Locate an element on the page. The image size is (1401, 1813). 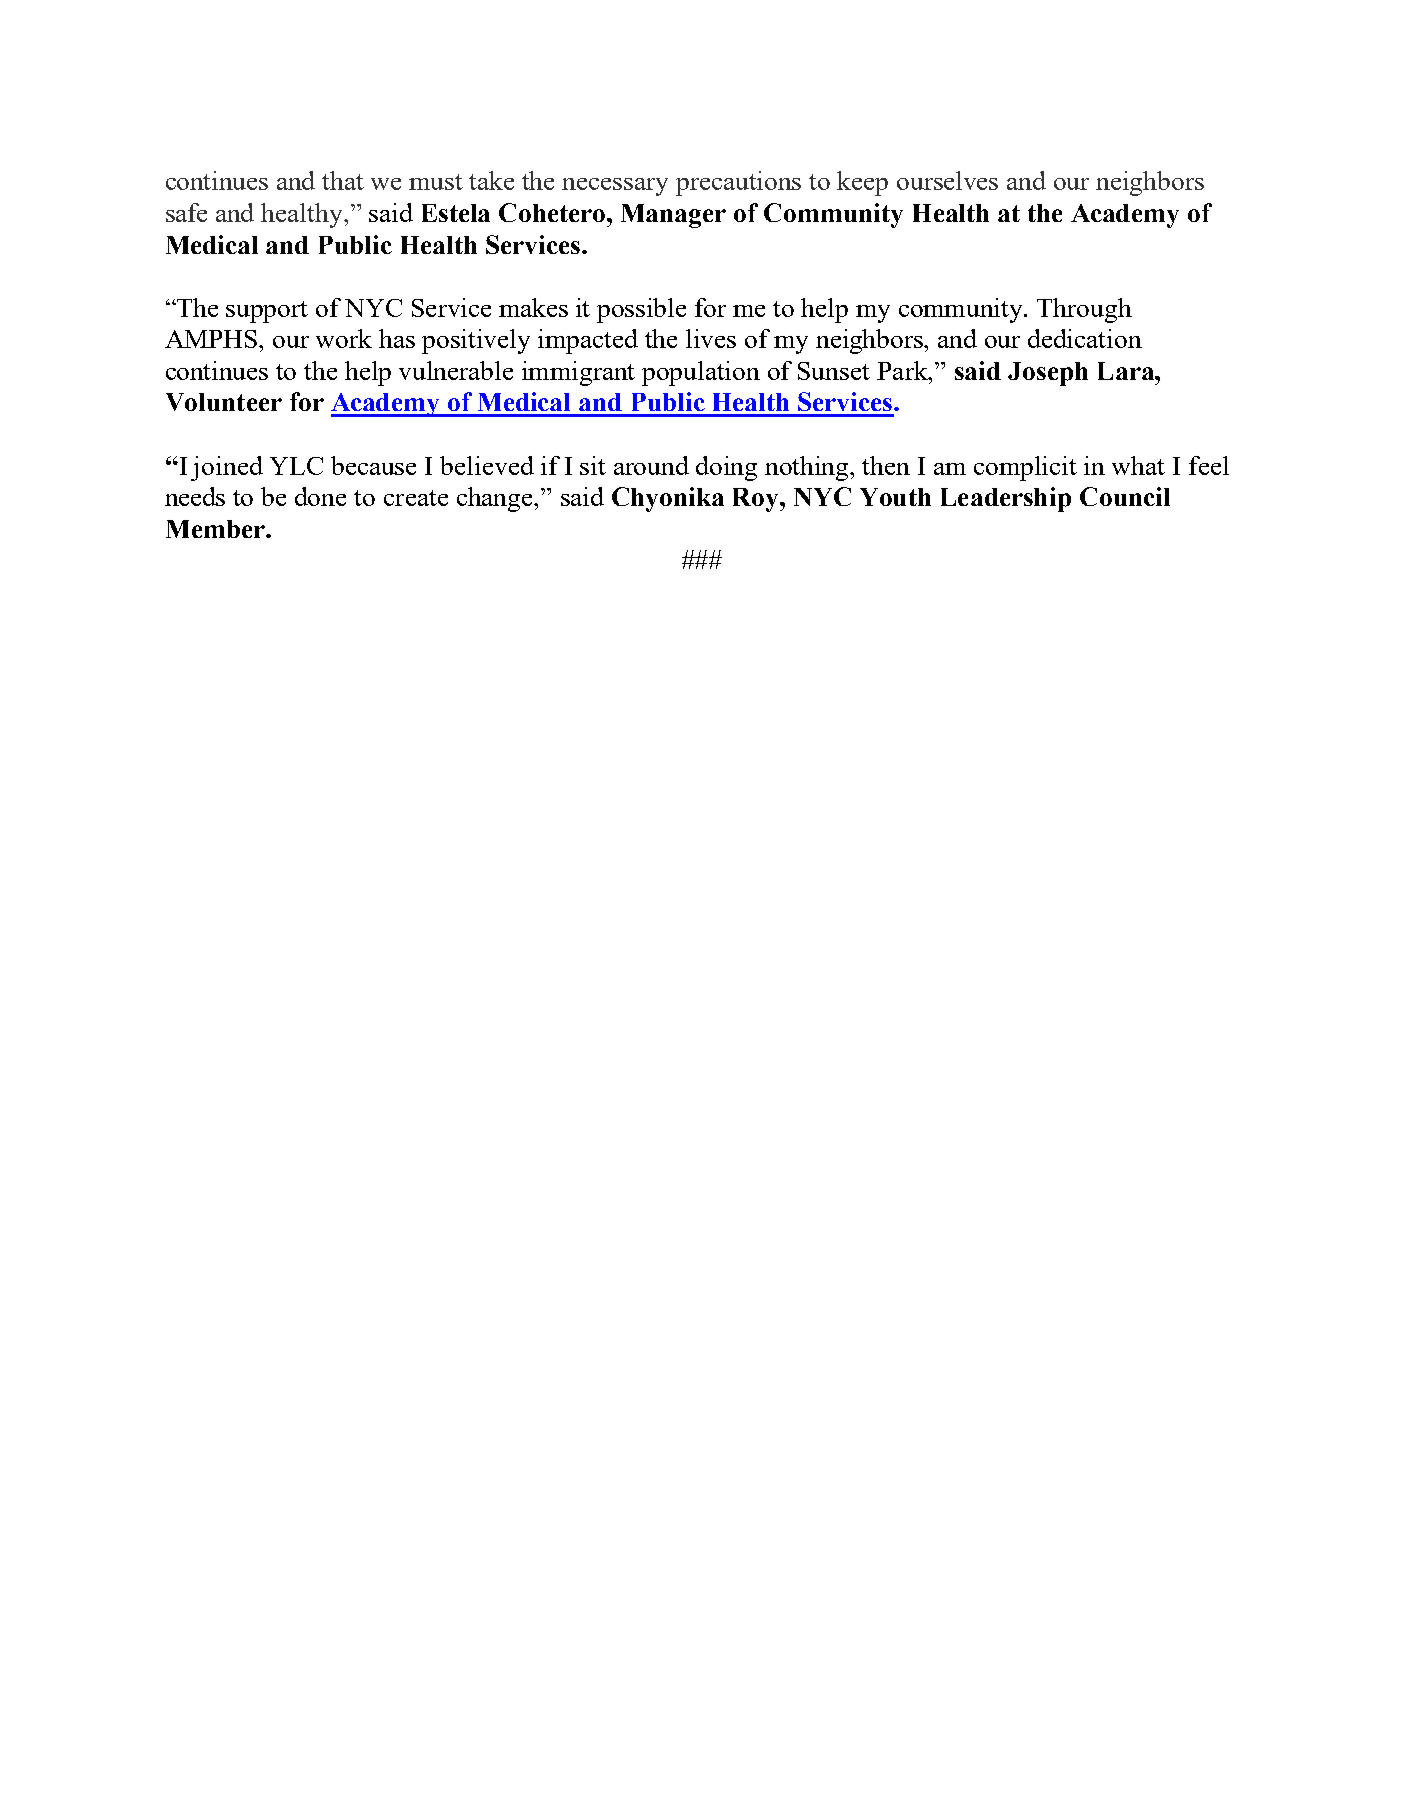
dedication is located at coordinates (1085, 338).
